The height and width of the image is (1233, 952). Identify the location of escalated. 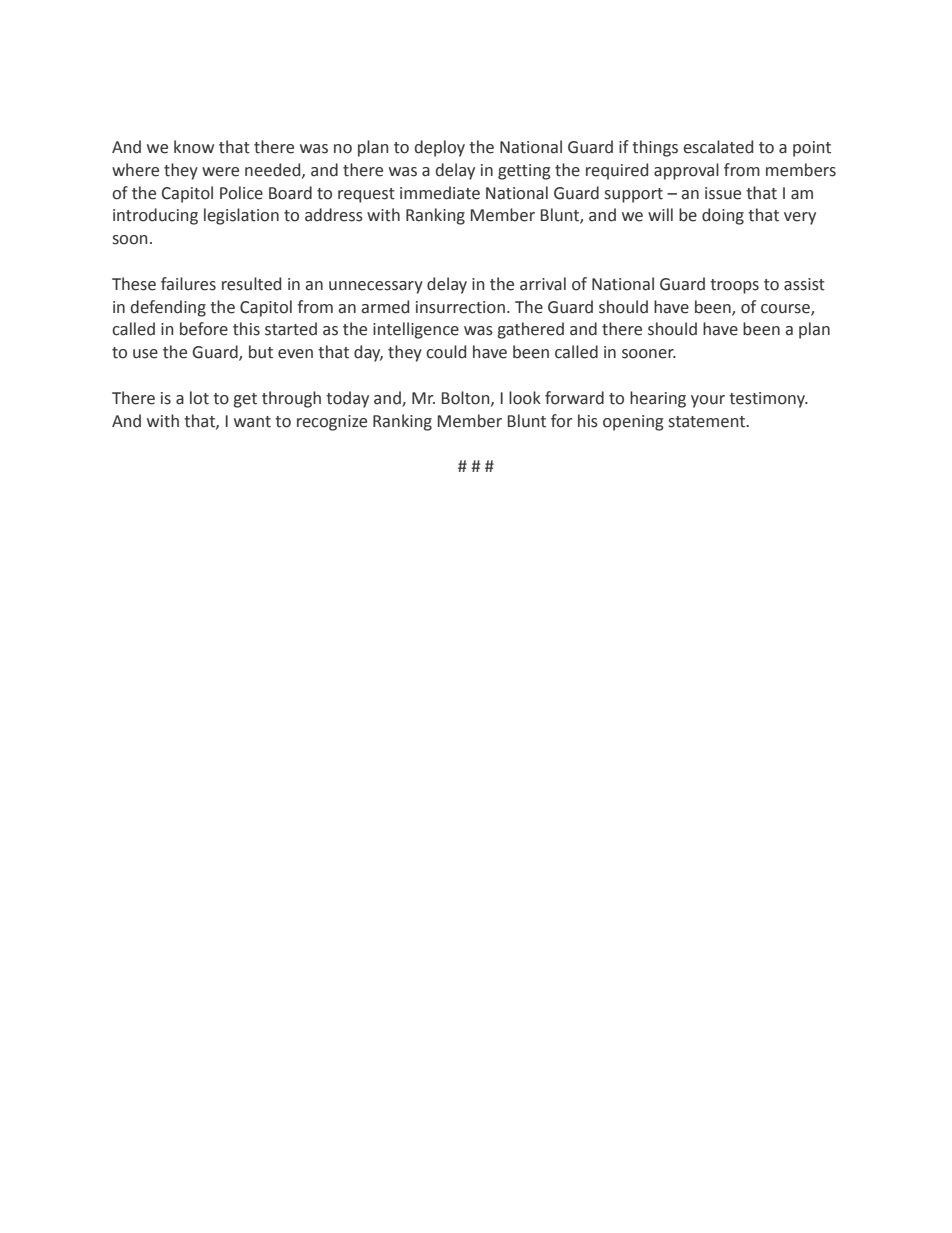
(718, 147).
